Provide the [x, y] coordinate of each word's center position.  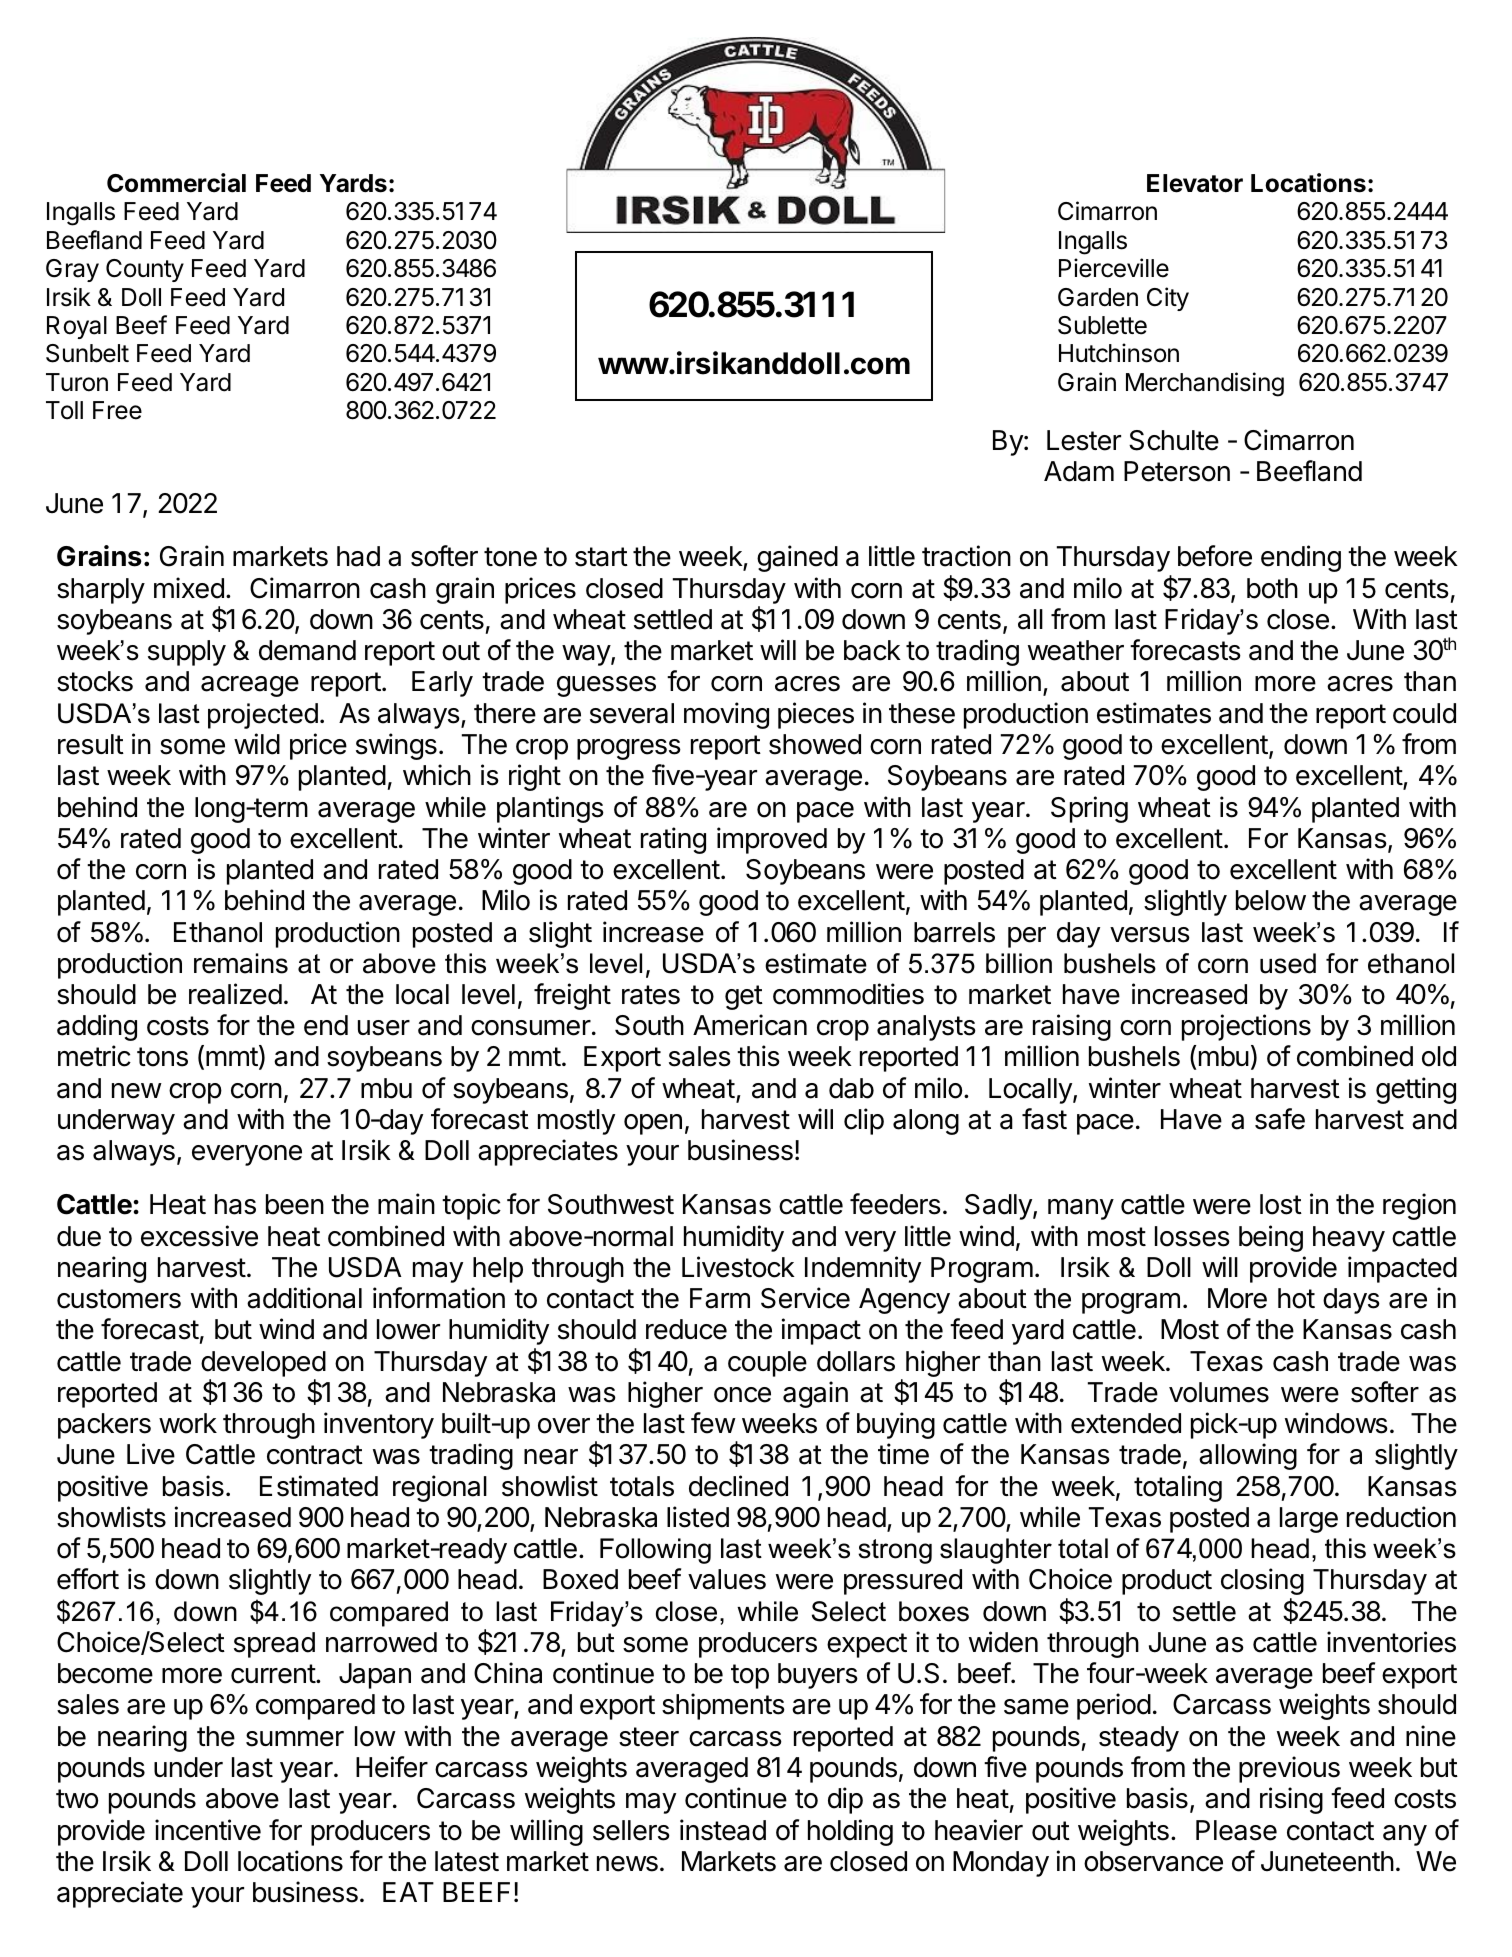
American [750, 1025]
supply [187, 653]
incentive [208, 1830]
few [713, 1423]
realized [235, 994]
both [1272, 588]
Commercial [176, 183]
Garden [1098, 297]
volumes [1219, 1392]
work [188, 1423]
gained [797, 558]
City [1168, 299]
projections [1246, 1027]
